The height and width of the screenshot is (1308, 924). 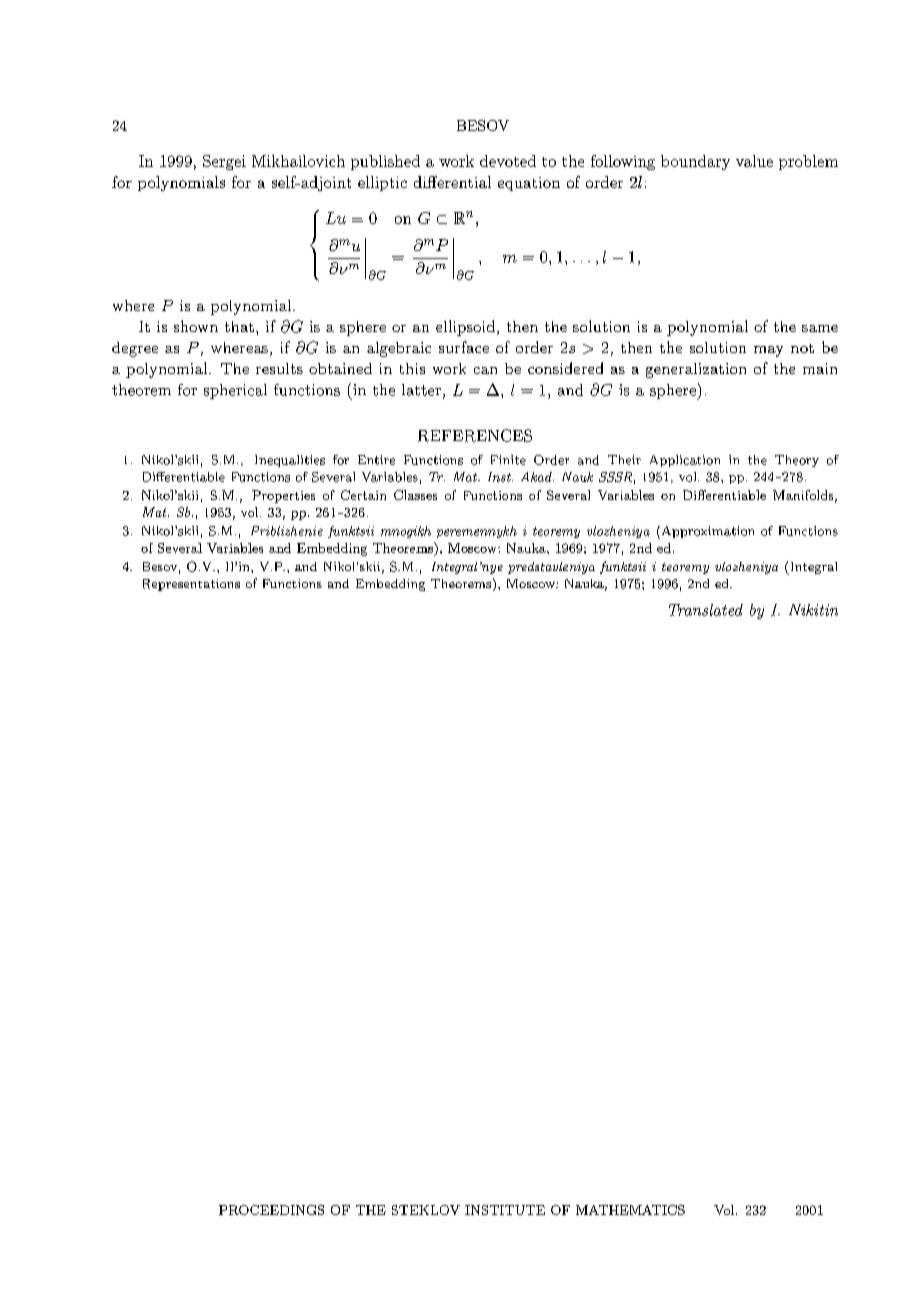 I want to click on Sergei, so click(x=224, y=162).
